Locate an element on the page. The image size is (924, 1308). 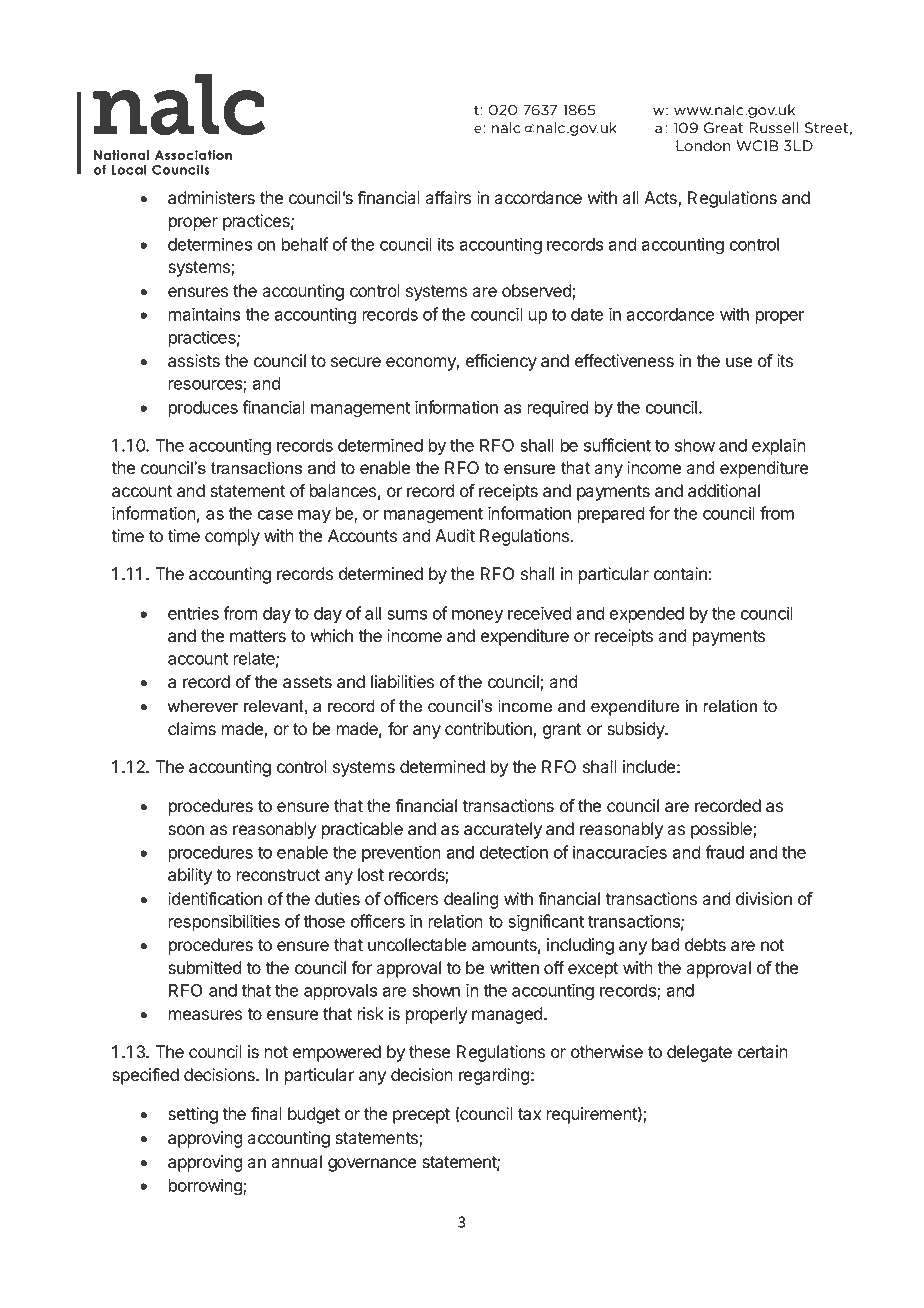
delegate is located at coordinates (699, 1053).
